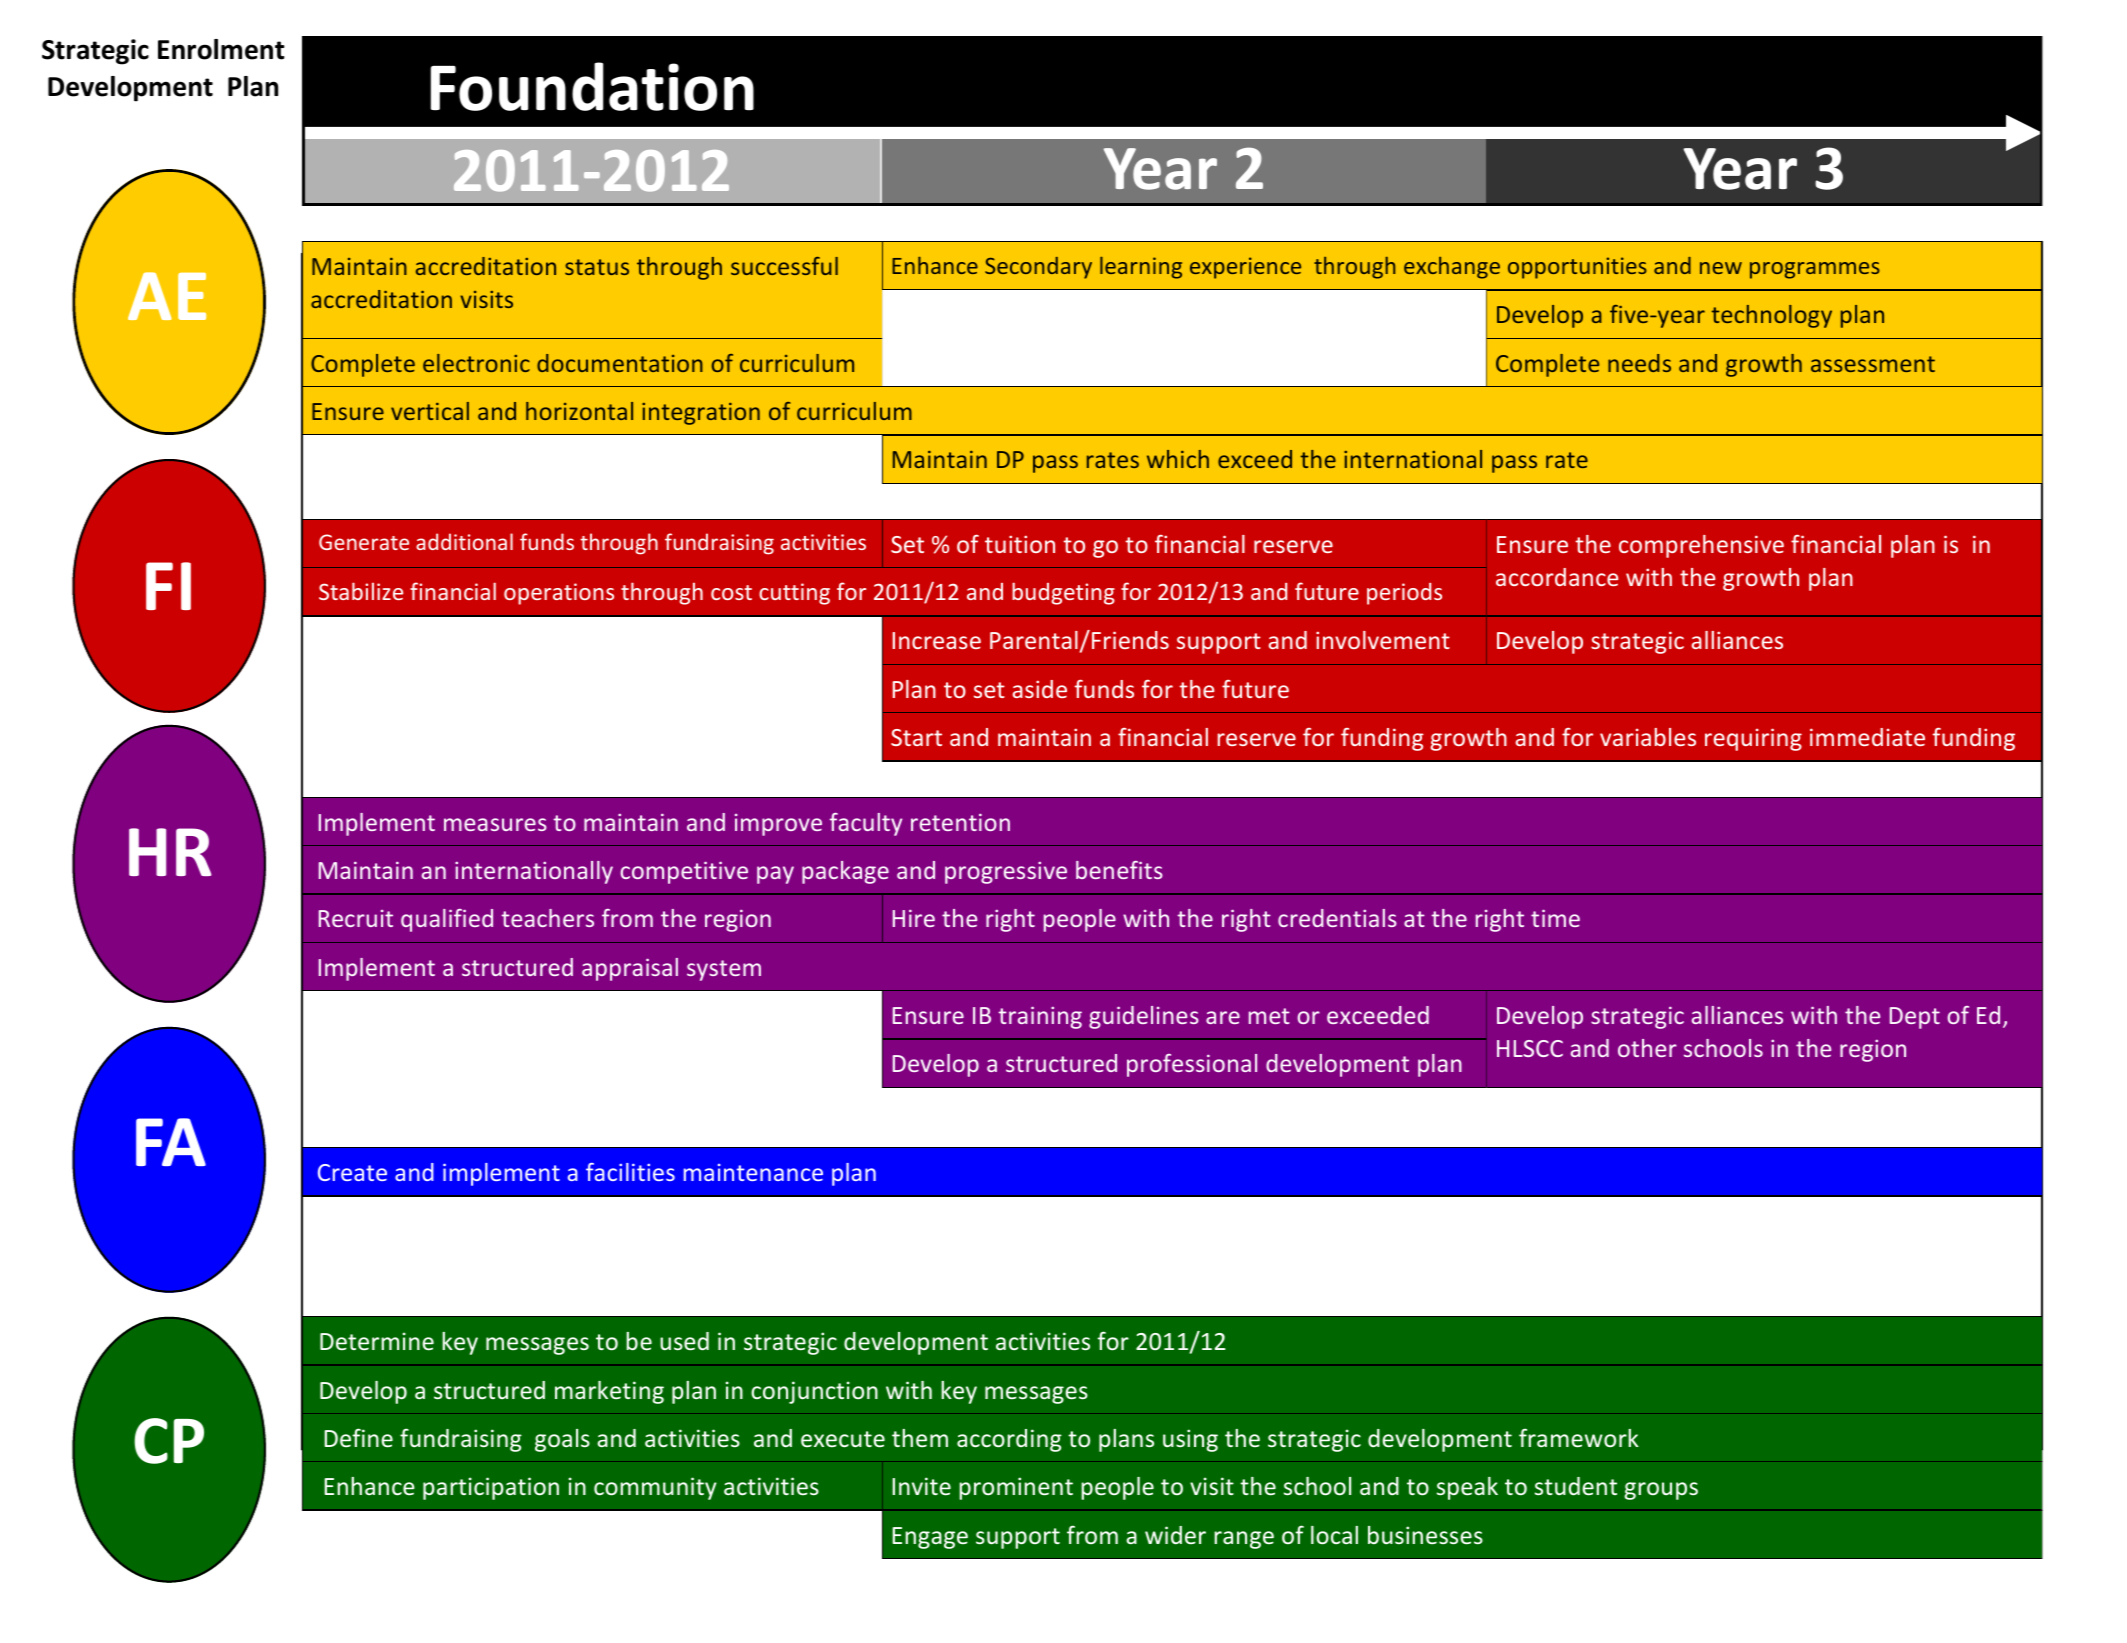  I want to click on measures, so click(495, 824).
